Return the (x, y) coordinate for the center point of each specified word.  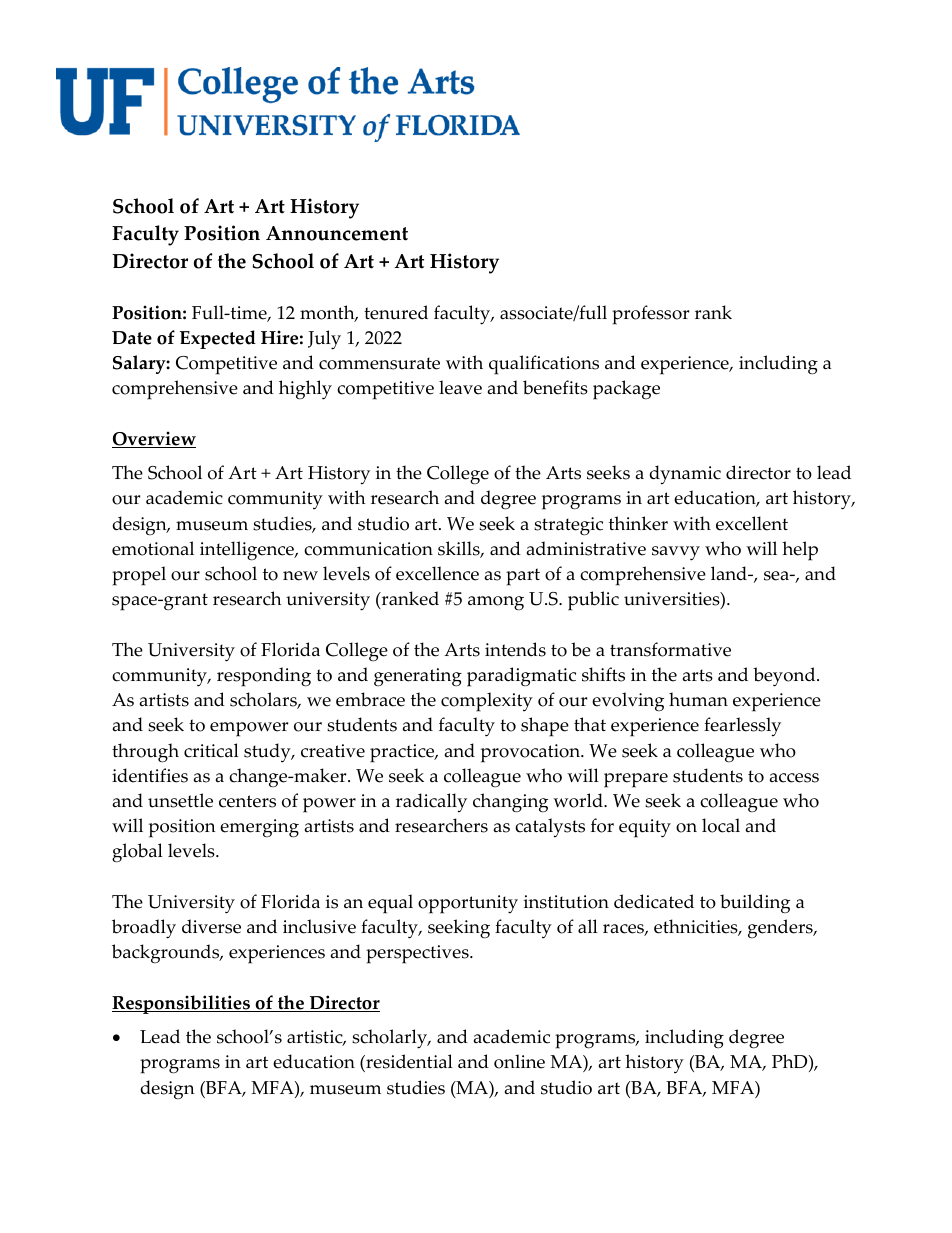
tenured (396, 312)
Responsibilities (182, 1004)
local (721, 825)
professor (650, 315)
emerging (259, 828)
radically (431, 803)
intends (515, 649)
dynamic (685, 475)
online (519, 1061)
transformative (670, 649)
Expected (218, 339)
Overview (154, 439)
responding (264, 677)
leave (460, 387)
